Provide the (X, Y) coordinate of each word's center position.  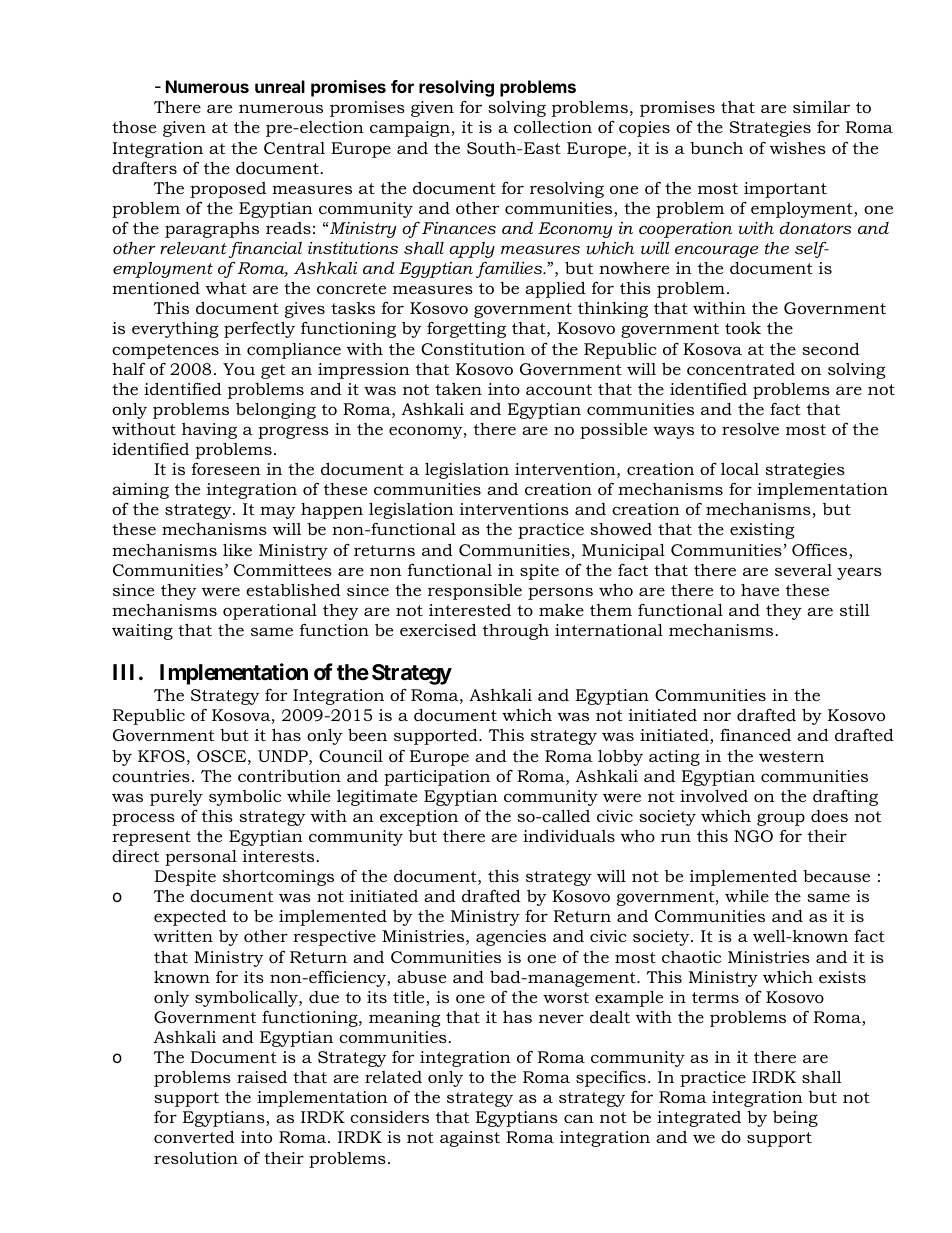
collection (553, 127)
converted (194, 1136)
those (134, 127)
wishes (798, 148)
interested (470, 610)
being (795, 1119)
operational (270, 612)
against (470, 1139)
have (760, 590)
